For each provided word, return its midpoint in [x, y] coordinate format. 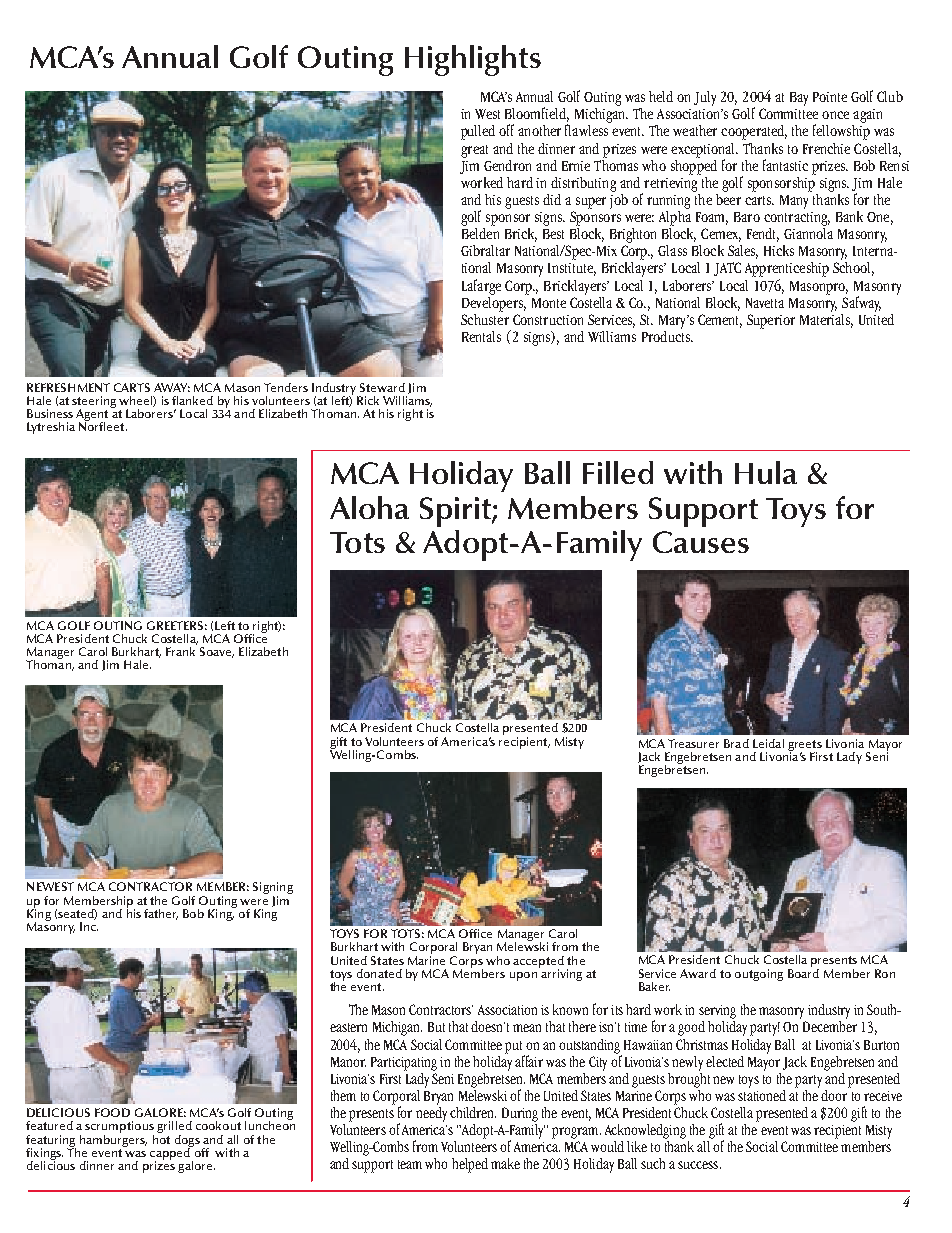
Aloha [369, 507]
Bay [799, 99]
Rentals [481, 336]
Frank [180, 651]
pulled [478, 132]
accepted [538, 963]
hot [161, 1138]
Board [803, 972]
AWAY [172, 387]
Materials [826, 319]
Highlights [473, 60]
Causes [701, 542]
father [161, 914]
